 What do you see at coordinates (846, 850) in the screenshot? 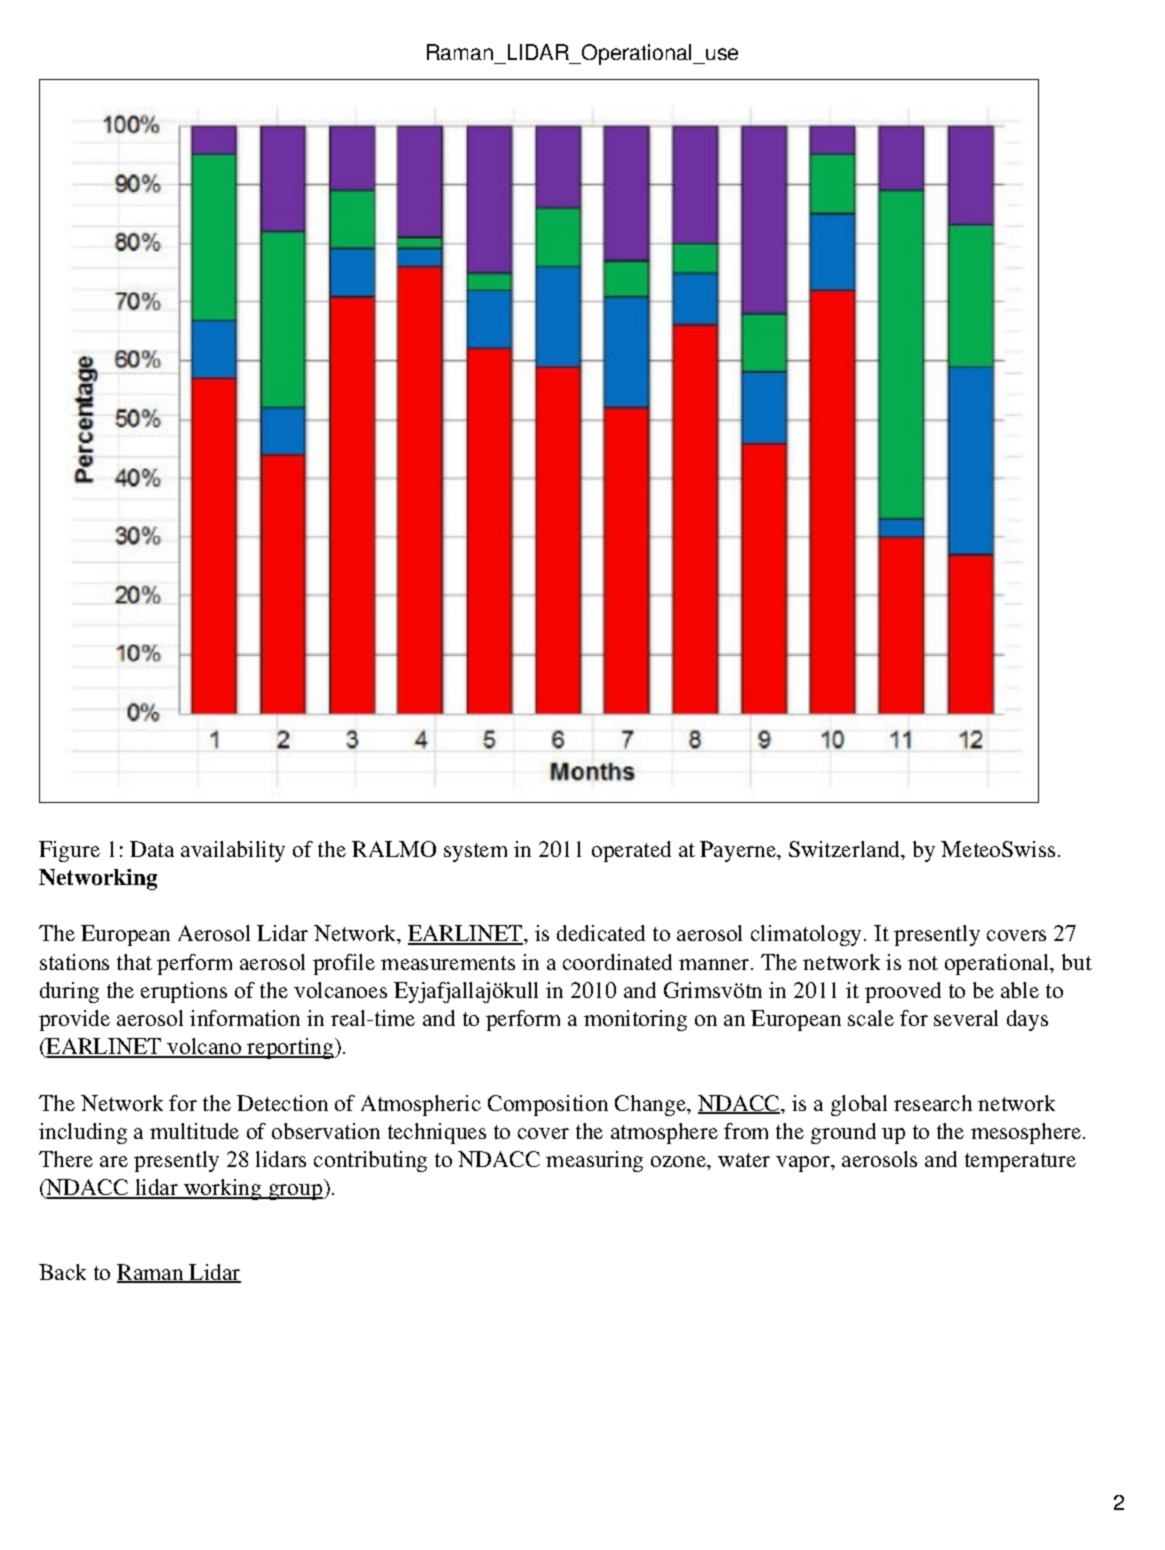
I see `Switzerland` at bounding box center [846, 850].
